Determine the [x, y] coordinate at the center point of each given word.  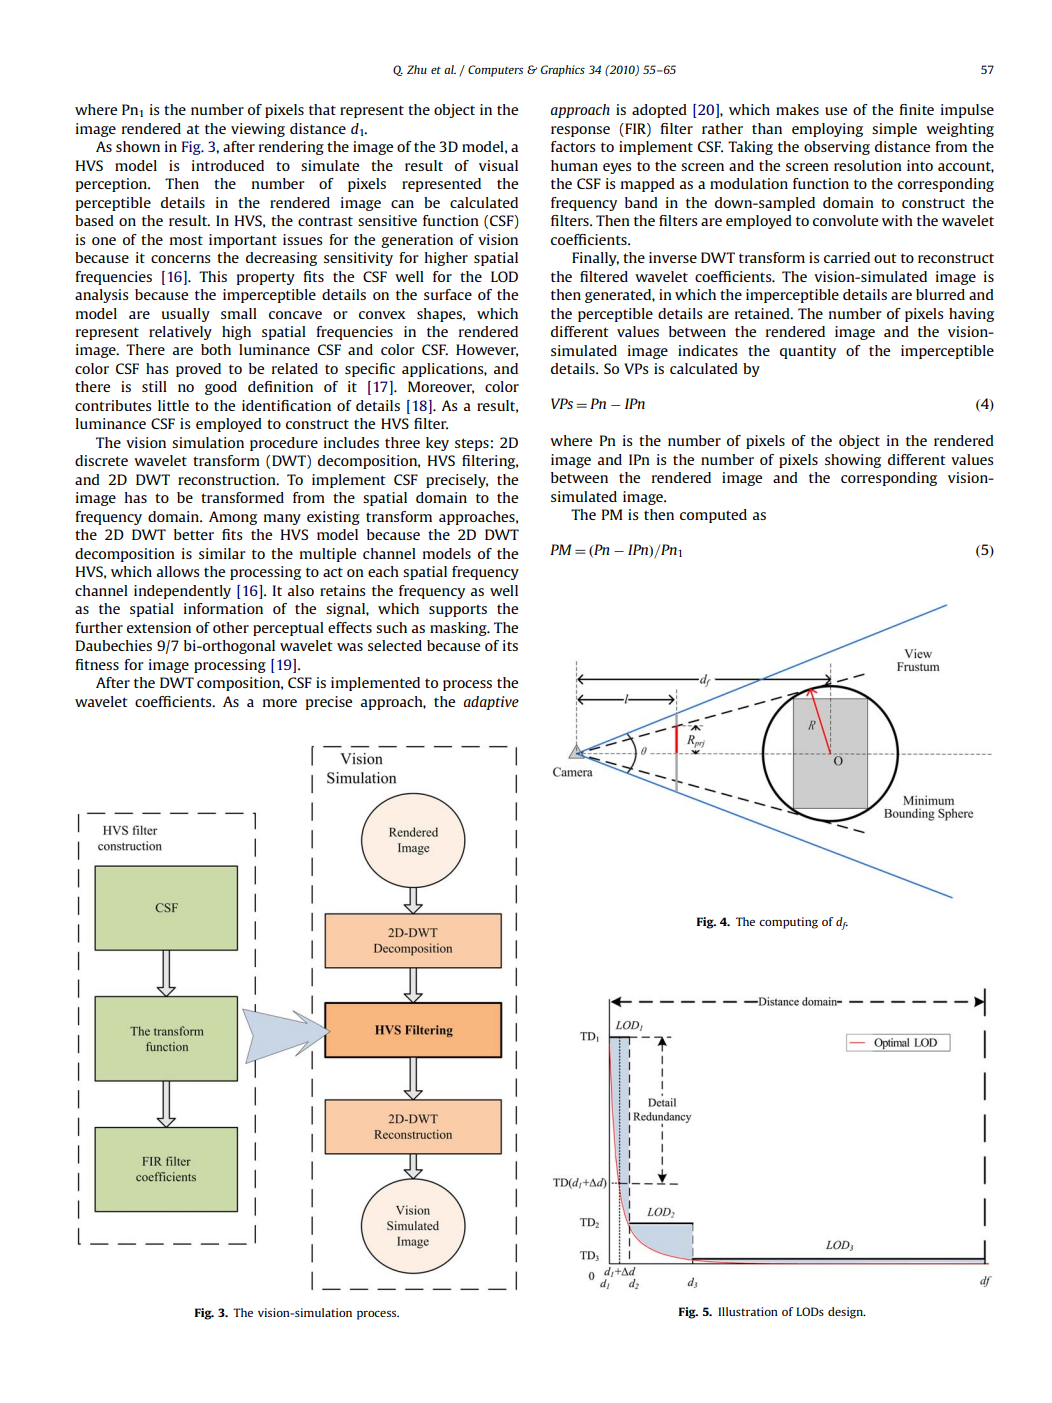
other [231, 627]
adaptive [491, 703]
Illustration [748, 1311]
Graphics [563, 71]
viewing [258, 130]
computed [713, 516]
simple [894, 130]
